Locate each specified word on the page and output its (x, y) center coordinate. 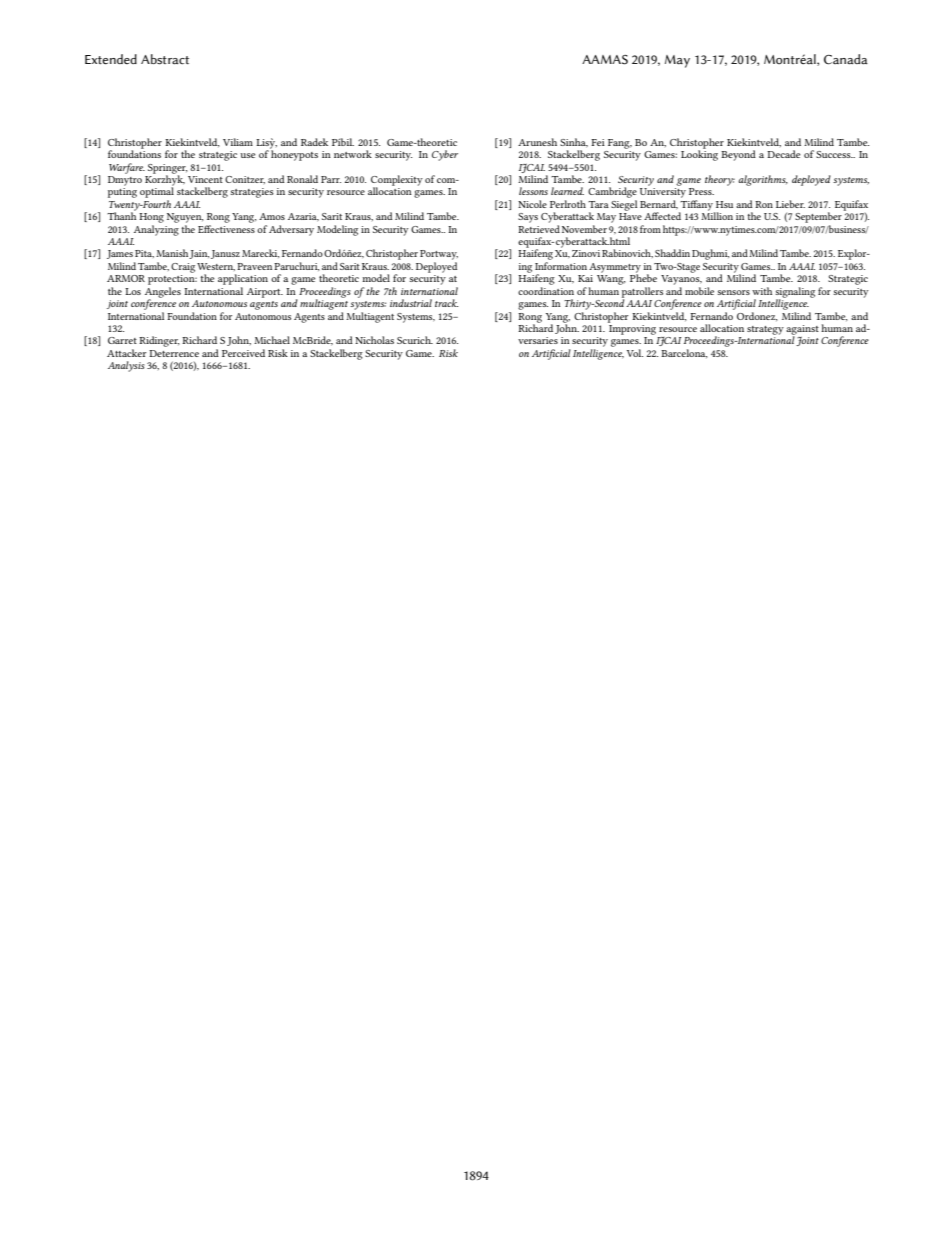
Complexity (397, 181)
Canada (846, 59)
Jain (199, 254)
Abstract (165, 59)
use (247, 155)
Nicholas (374, 340)
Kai (585, 278)
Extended (111, 59)
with (762, 291)
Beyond (738, 155)
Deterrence (174, 353)
